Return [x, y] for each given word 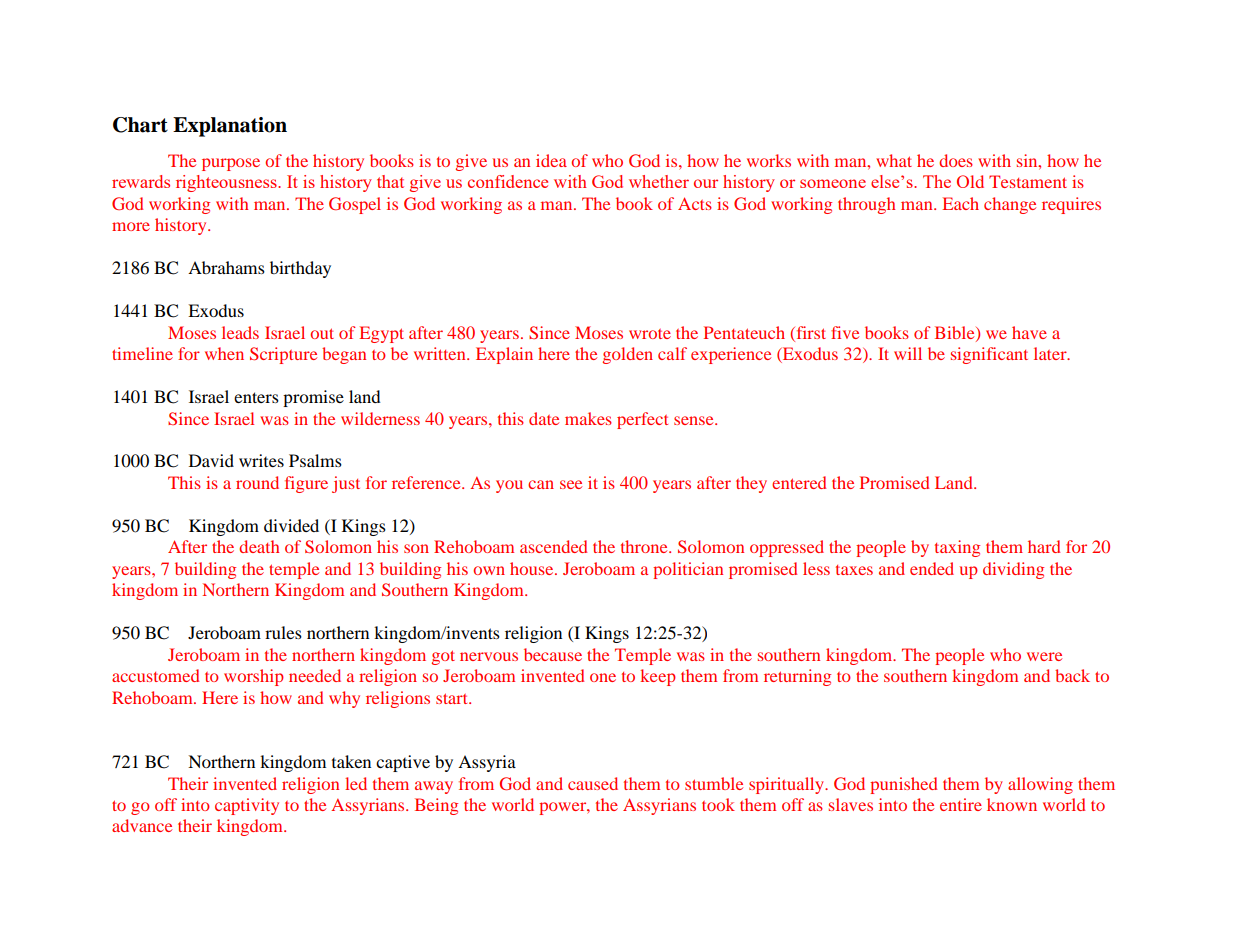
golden [628, 355]
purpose [231, 164]
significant [989, 355]
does [956, 160]
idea [551, 160]
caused [593, 783]
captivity [247, 806]
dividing [1013, 570]
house [533, 568]
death [259, 546]
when [224, 353]
